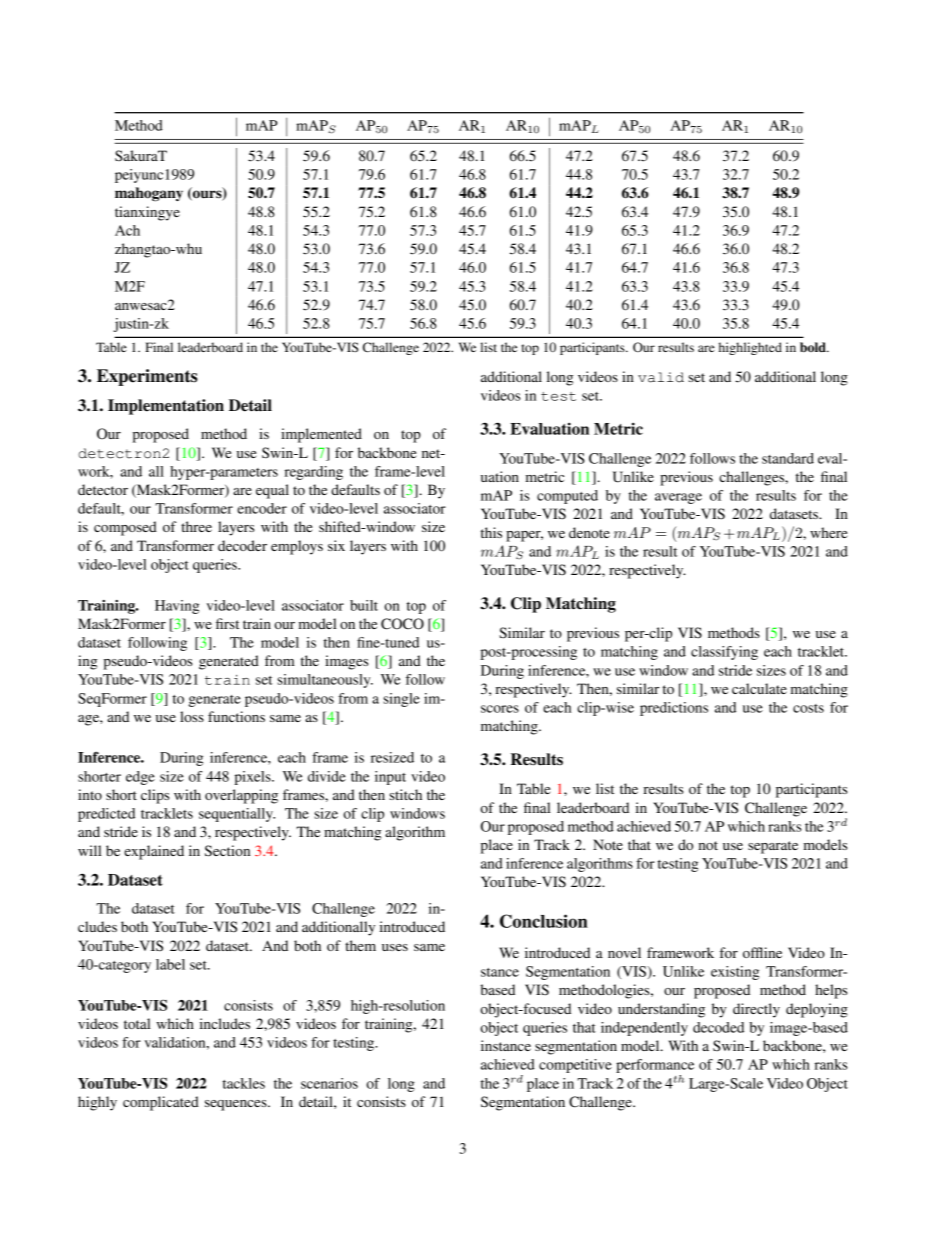 The image size is (952, 1233). I want to click on standard, so click(788, 458).
